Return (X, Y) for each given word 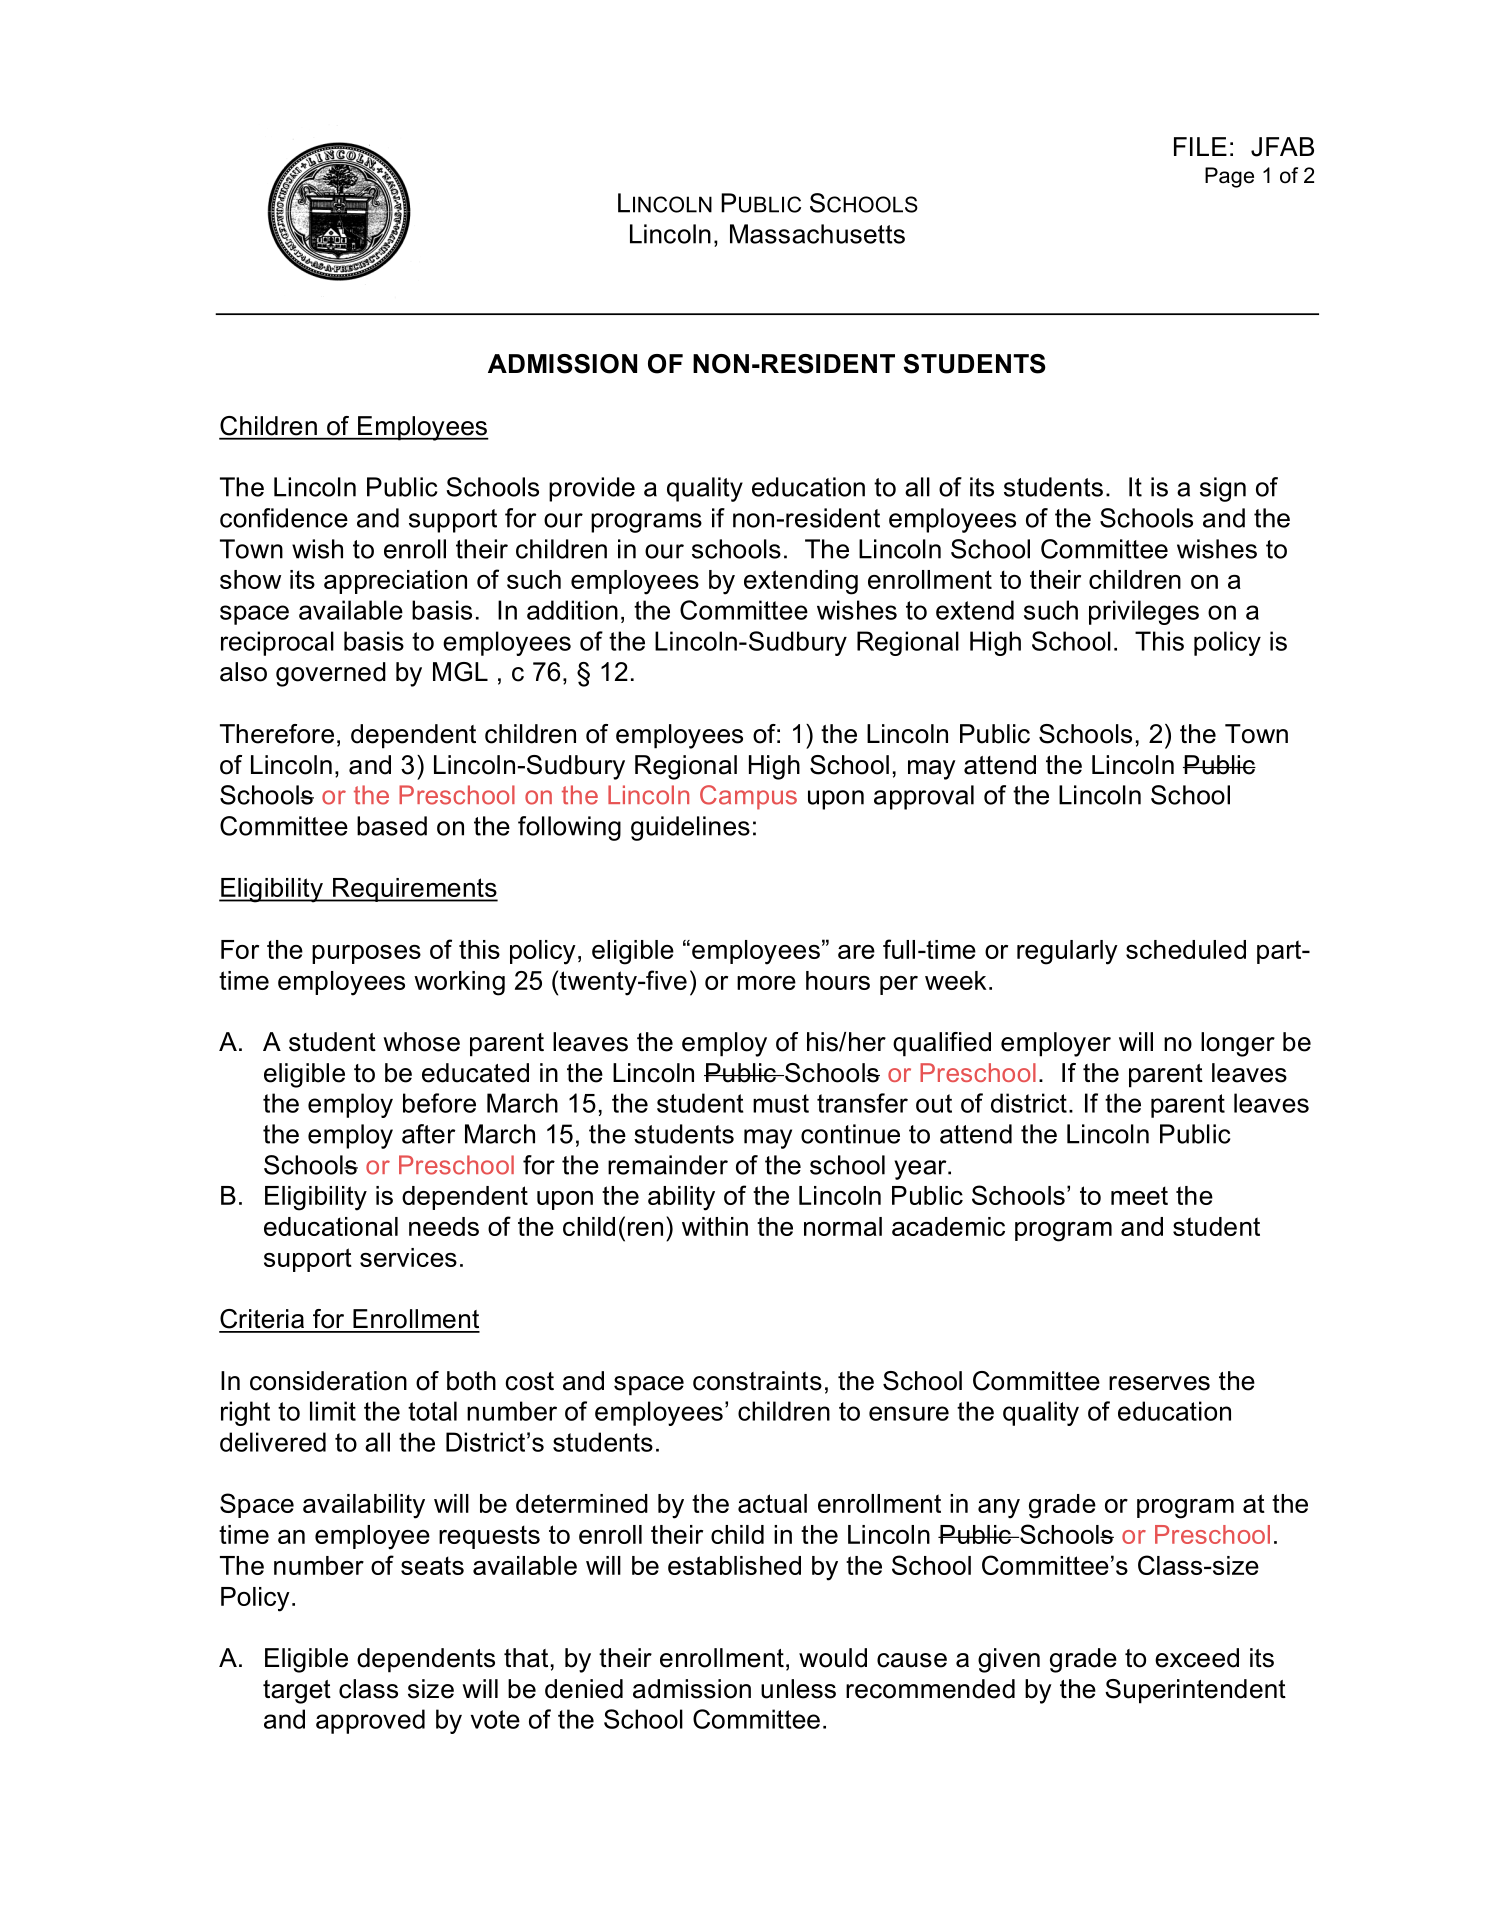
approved (370, 1721)
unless (798, 1689)
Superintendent (1195, 1691)
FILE (1200, 146)
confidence (284, 518)
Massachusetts (817, 234)
